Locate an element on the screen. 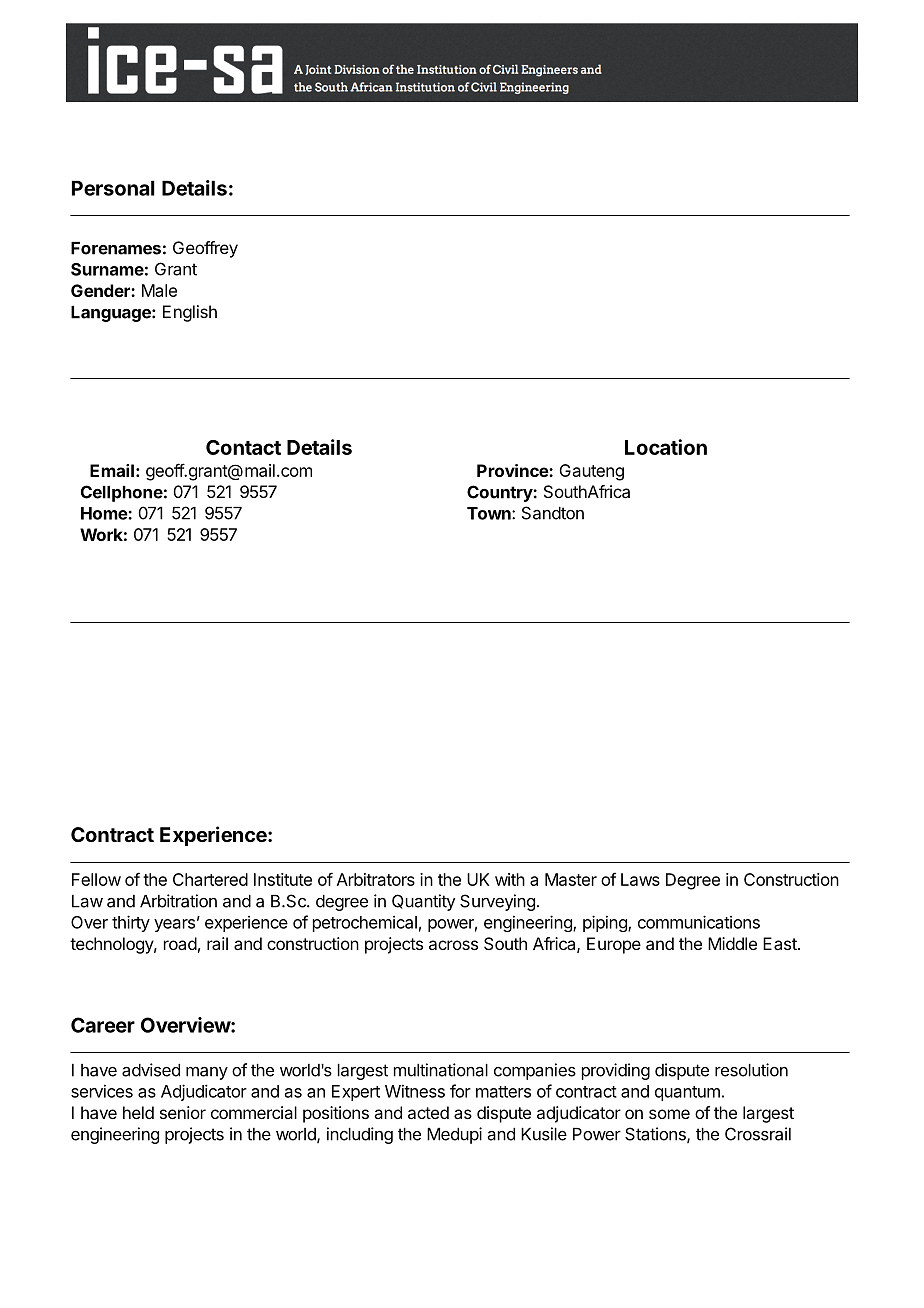 The image size is (924, 1308). acted is located at coordinates (428, 1112).
